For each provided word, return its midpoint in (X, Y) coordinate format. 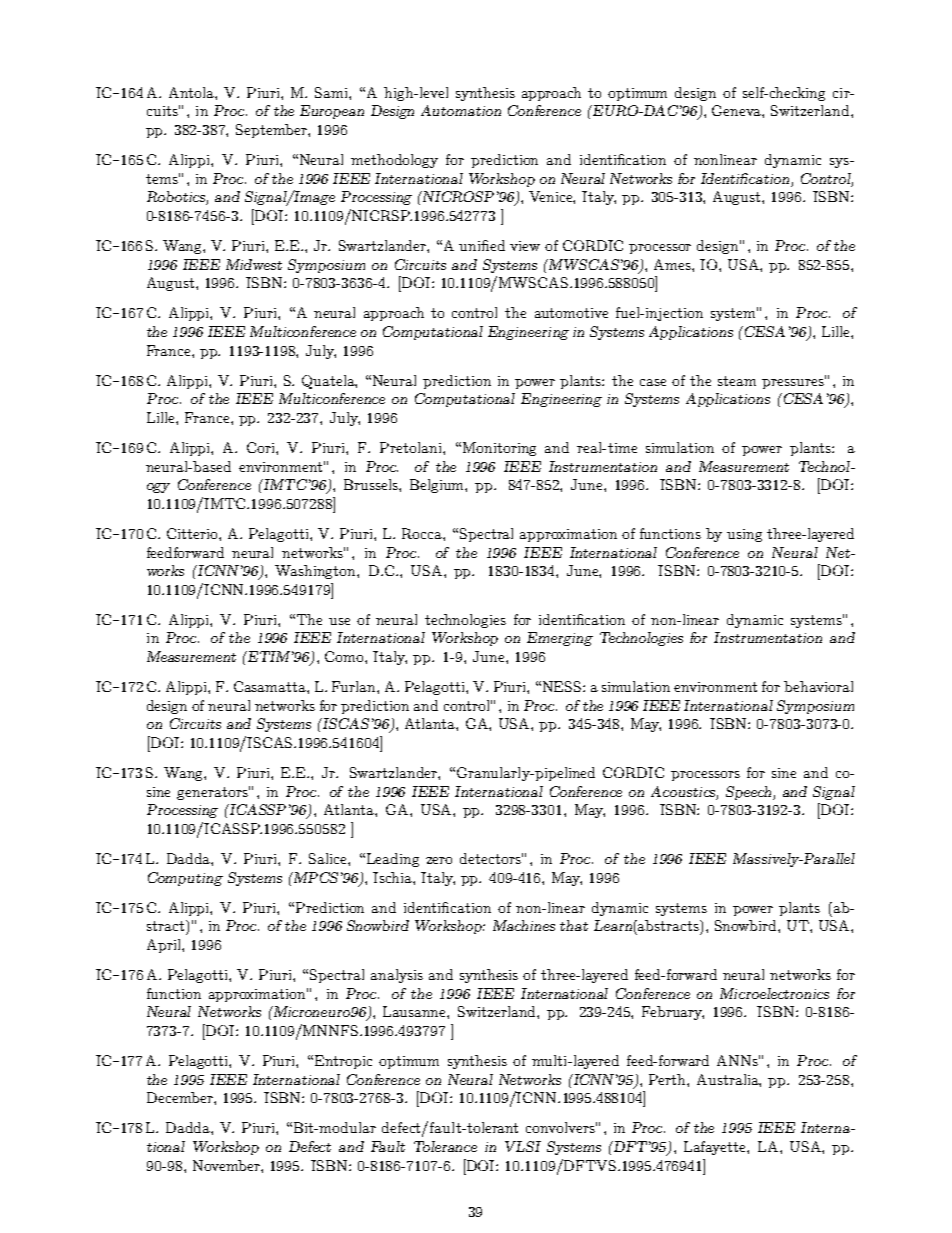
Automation (461, 110)
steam (737, 381)
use (339, 621)
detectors (491, 858)
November (227, 1165)
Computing (185, 879)
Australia (729, 1080)
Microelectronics (774, 993)
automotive (571, 313)
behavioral (818, 686)
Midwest (254, 264)
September (272, 131)
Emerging (560, 639)
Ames (673, 264)
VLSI (523, 1146)
